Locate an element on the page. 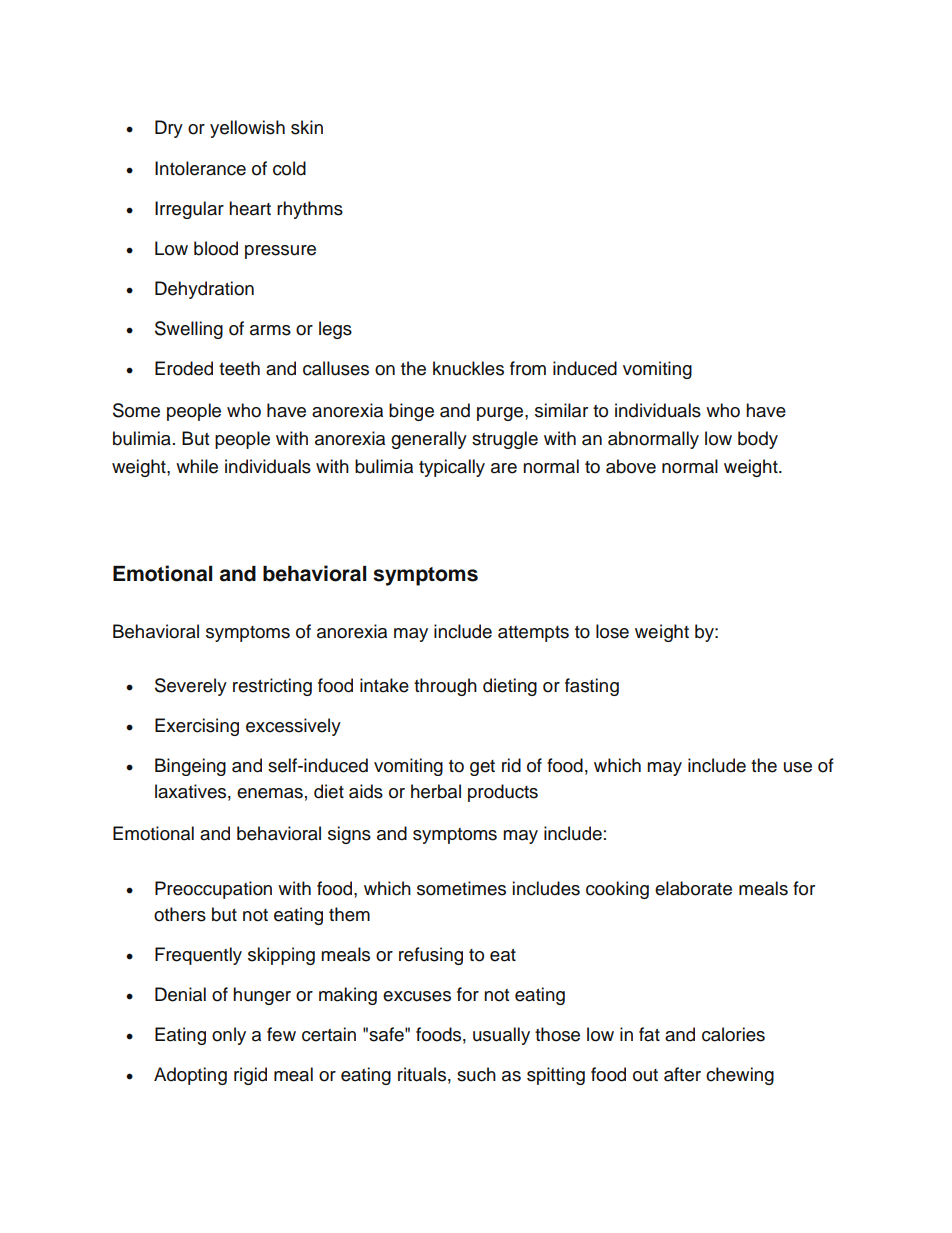 Image resolution: width=952 pixels, height=1233 pixels. restricting is located at coordinates (272, 687).
